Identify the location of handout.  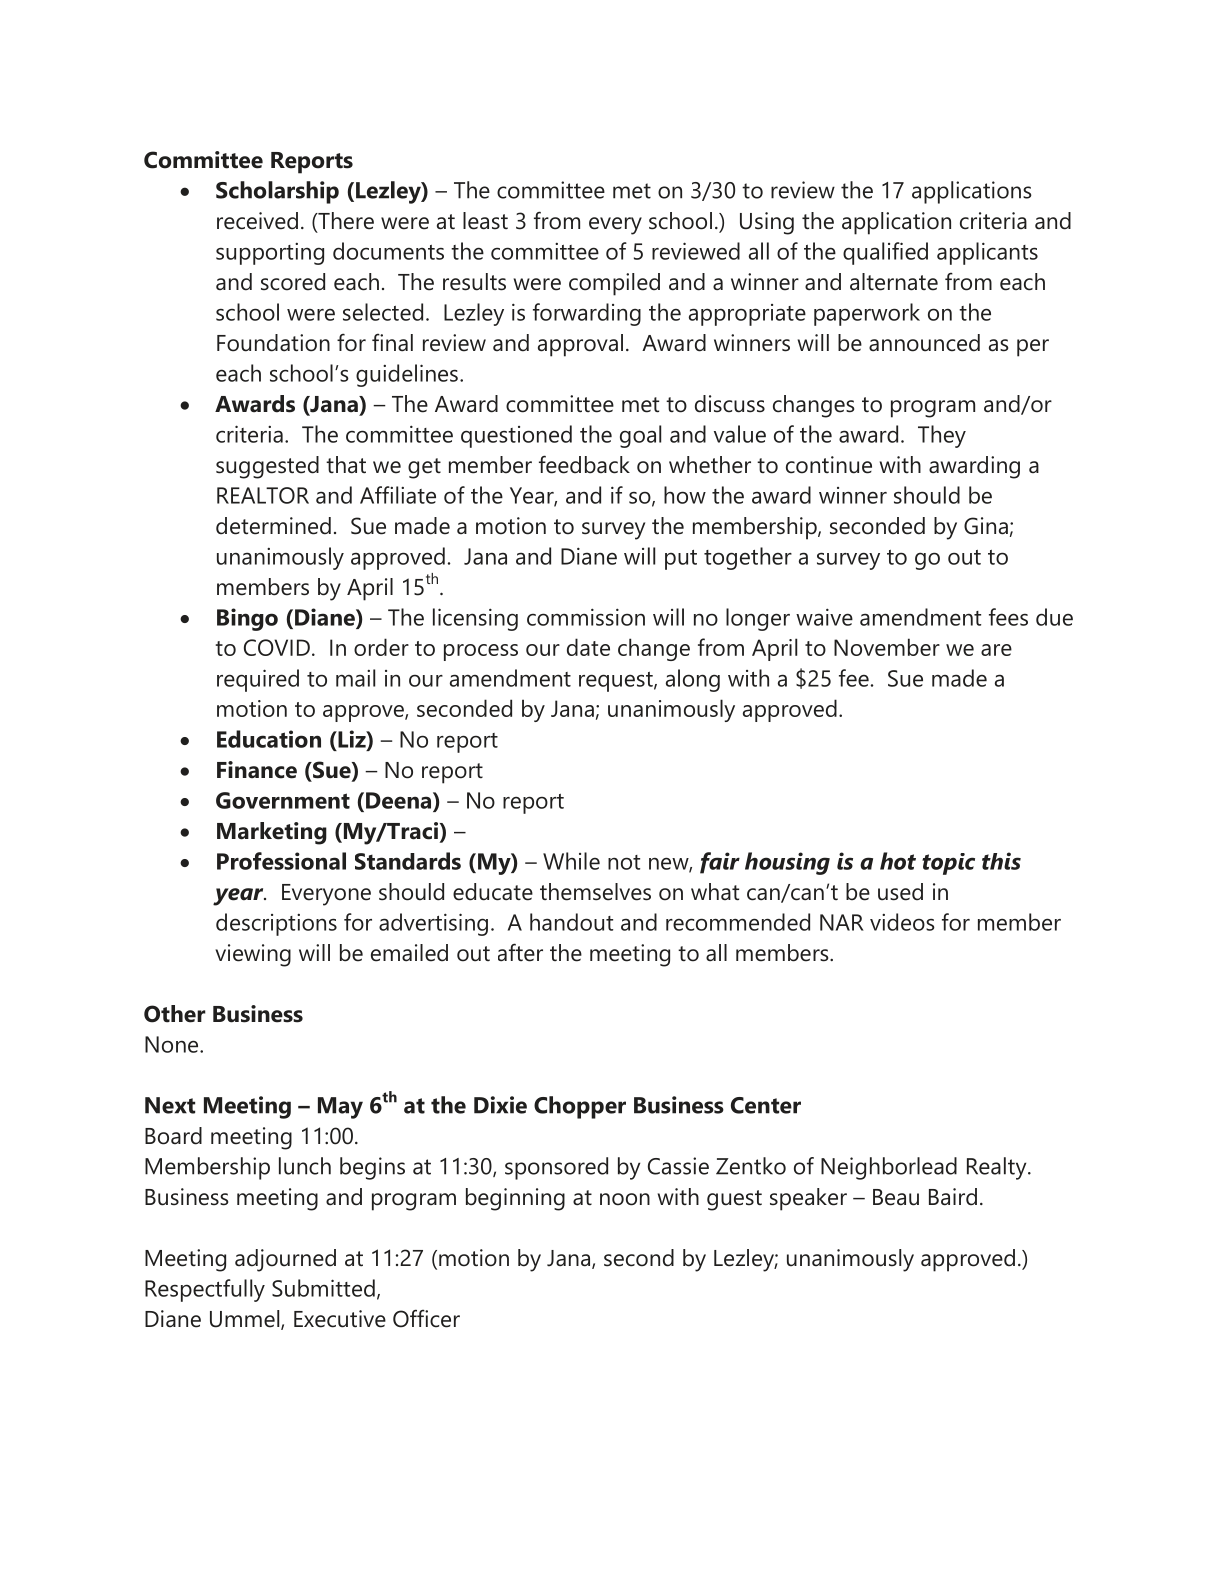
(571, 922).
